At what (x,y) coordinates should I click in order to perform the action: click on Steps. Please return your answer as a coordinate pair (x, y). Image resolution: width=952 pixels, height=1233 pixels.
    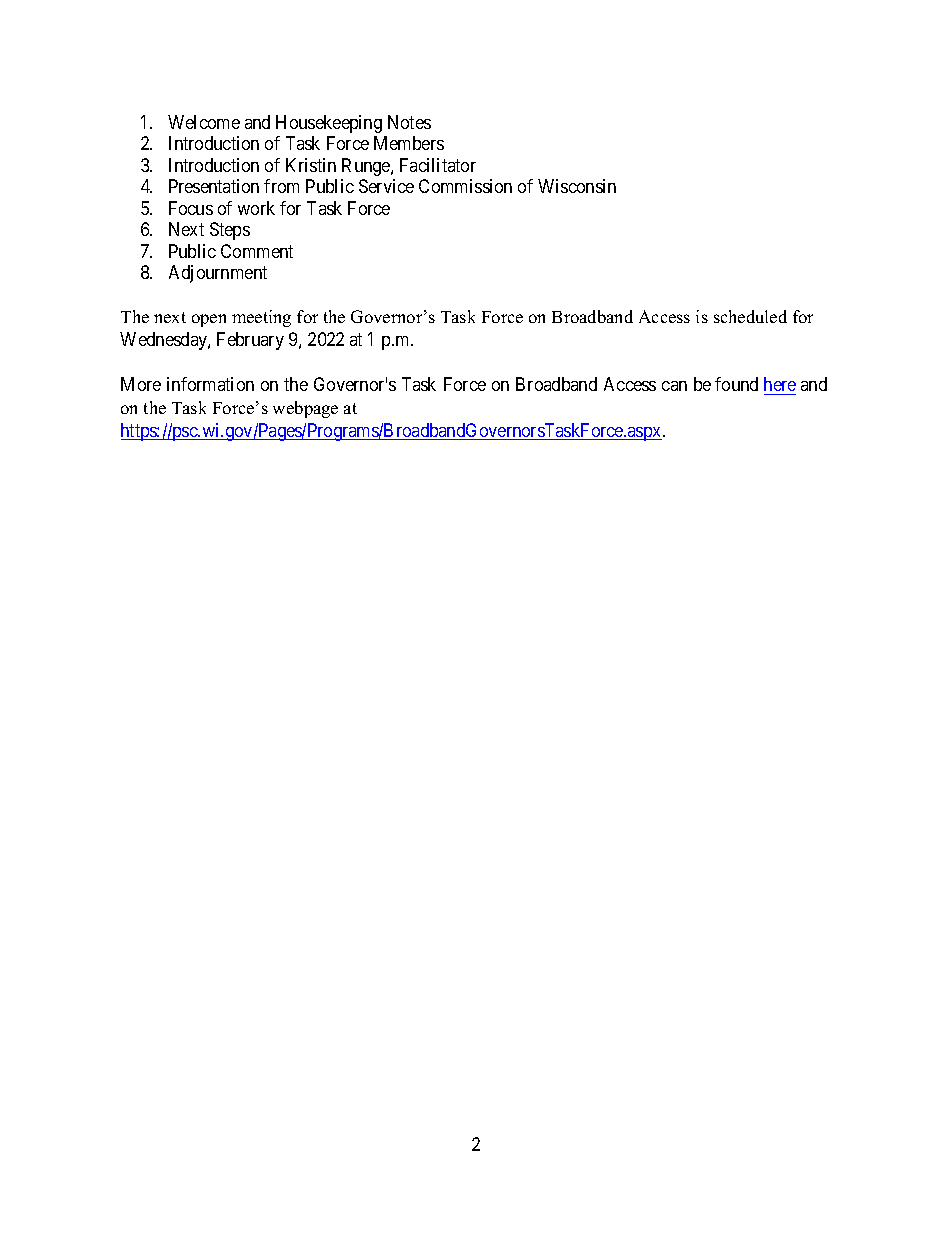
    Looking at the image, I should click on (230, 231).
